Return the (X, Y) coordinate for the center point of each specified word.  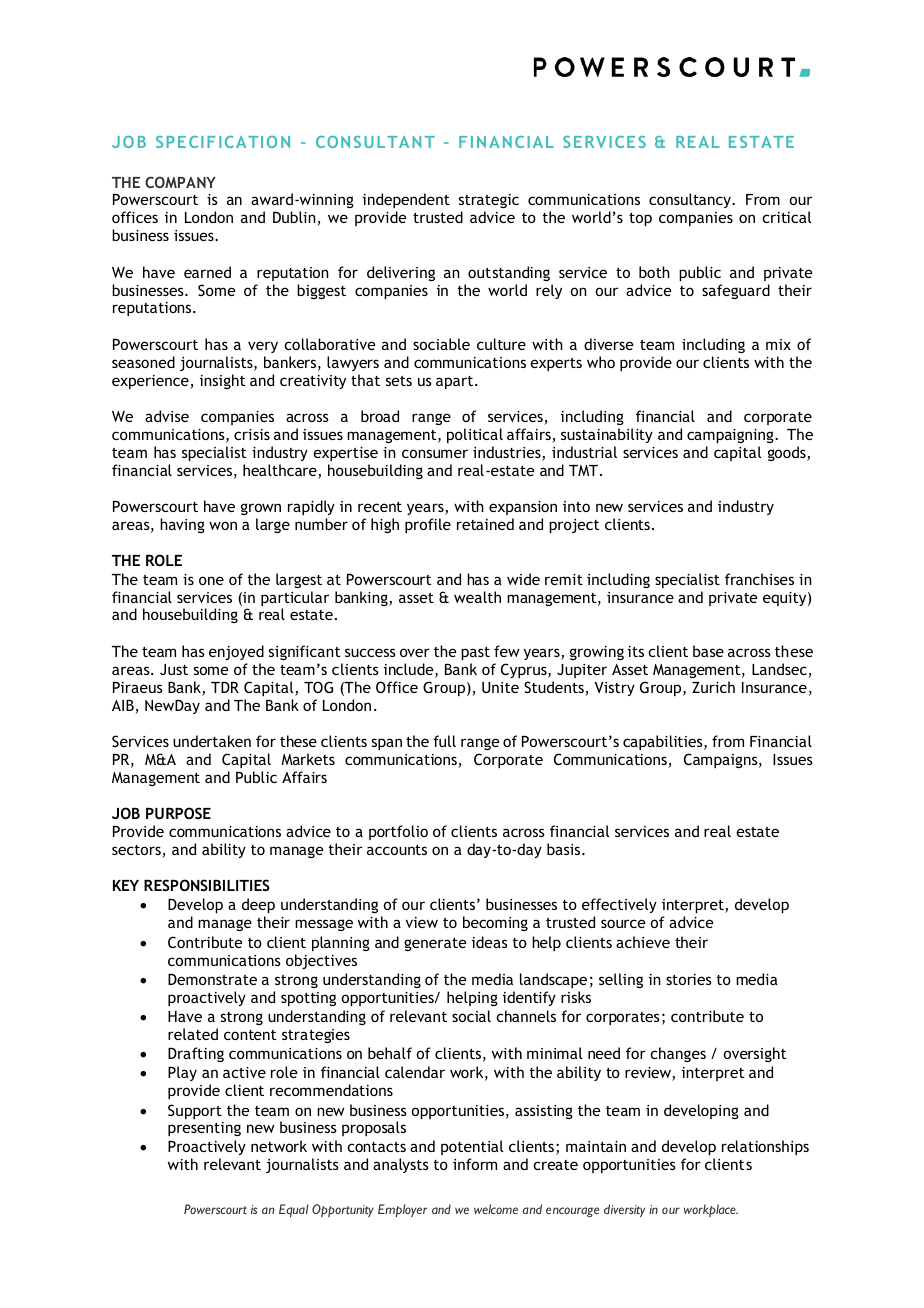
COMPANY (180, 182)
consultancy (691, 200)
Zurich (713, 687)
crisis (252, 434)
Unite (500, 687)
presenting (204, 1129)
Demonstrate (212, 979)
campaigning (731, 436)
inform (475, 1164)
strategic (489, 203)
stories (689, 979)
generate (435, 944)
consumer (435, 453)
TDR (225, 687)
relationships (765, 1147)
